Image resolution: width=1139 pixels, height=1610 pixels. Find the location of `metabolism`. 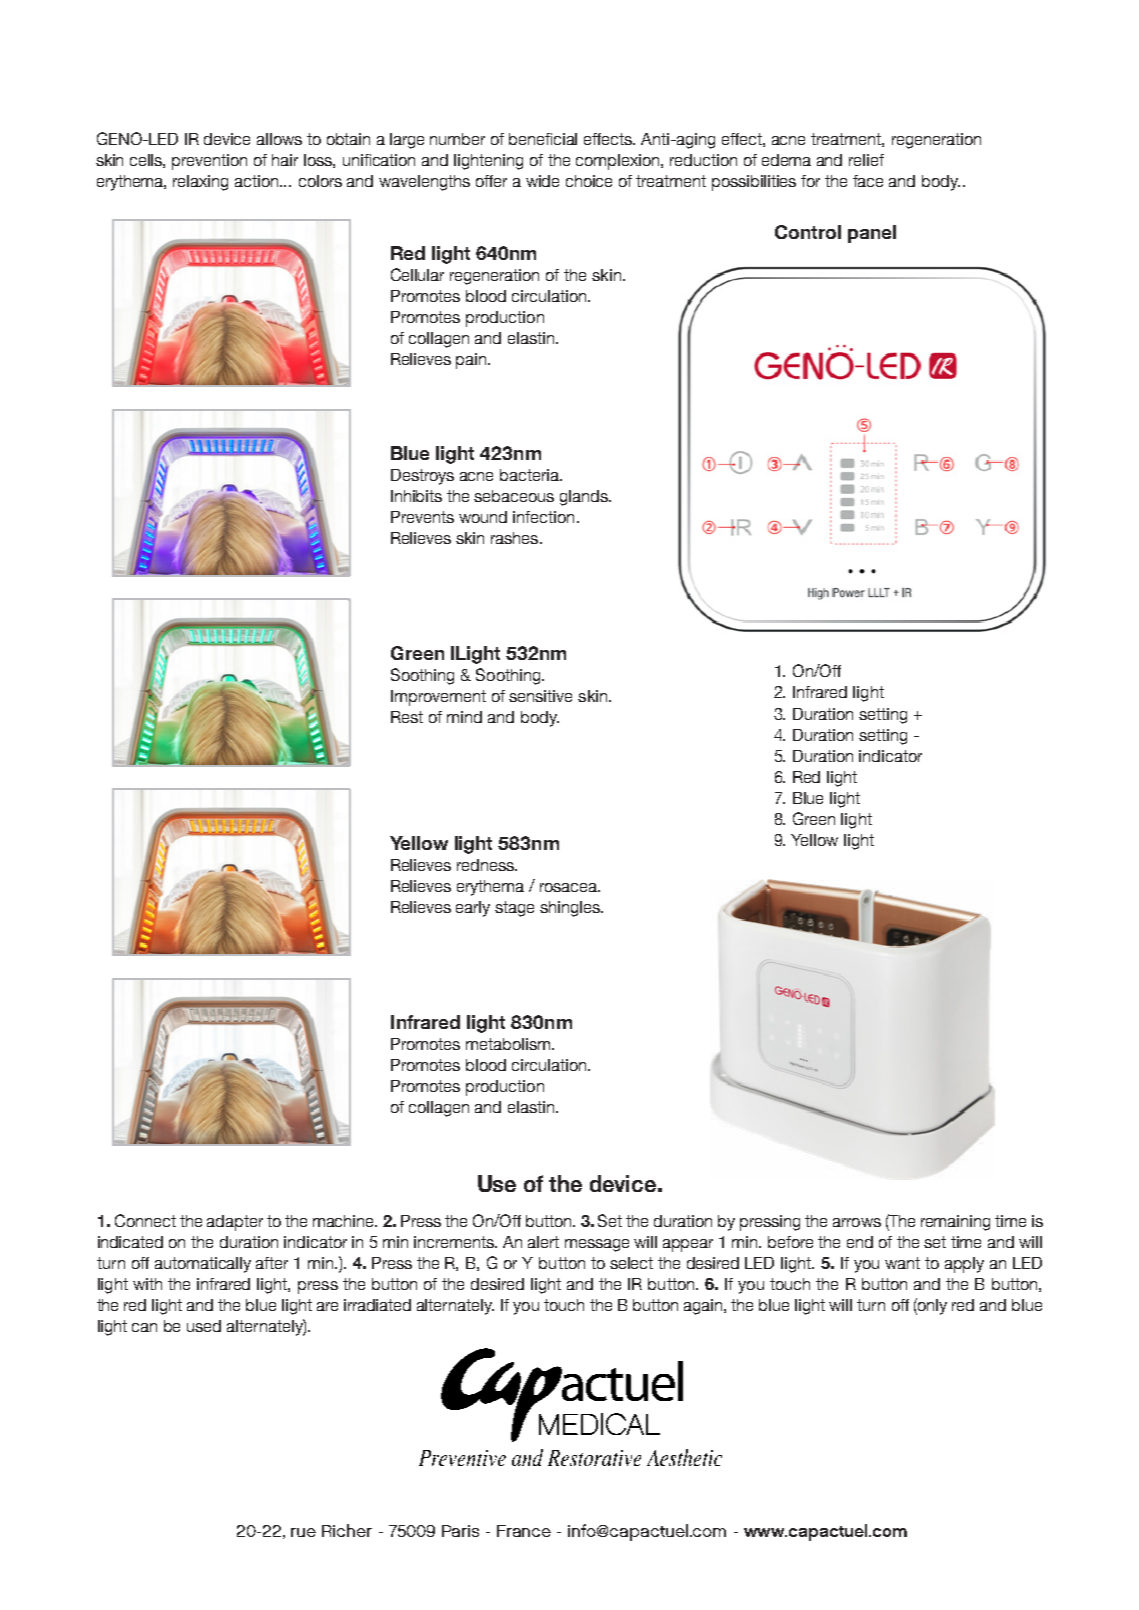

metabolism is located at coordinates (508, 1044).
